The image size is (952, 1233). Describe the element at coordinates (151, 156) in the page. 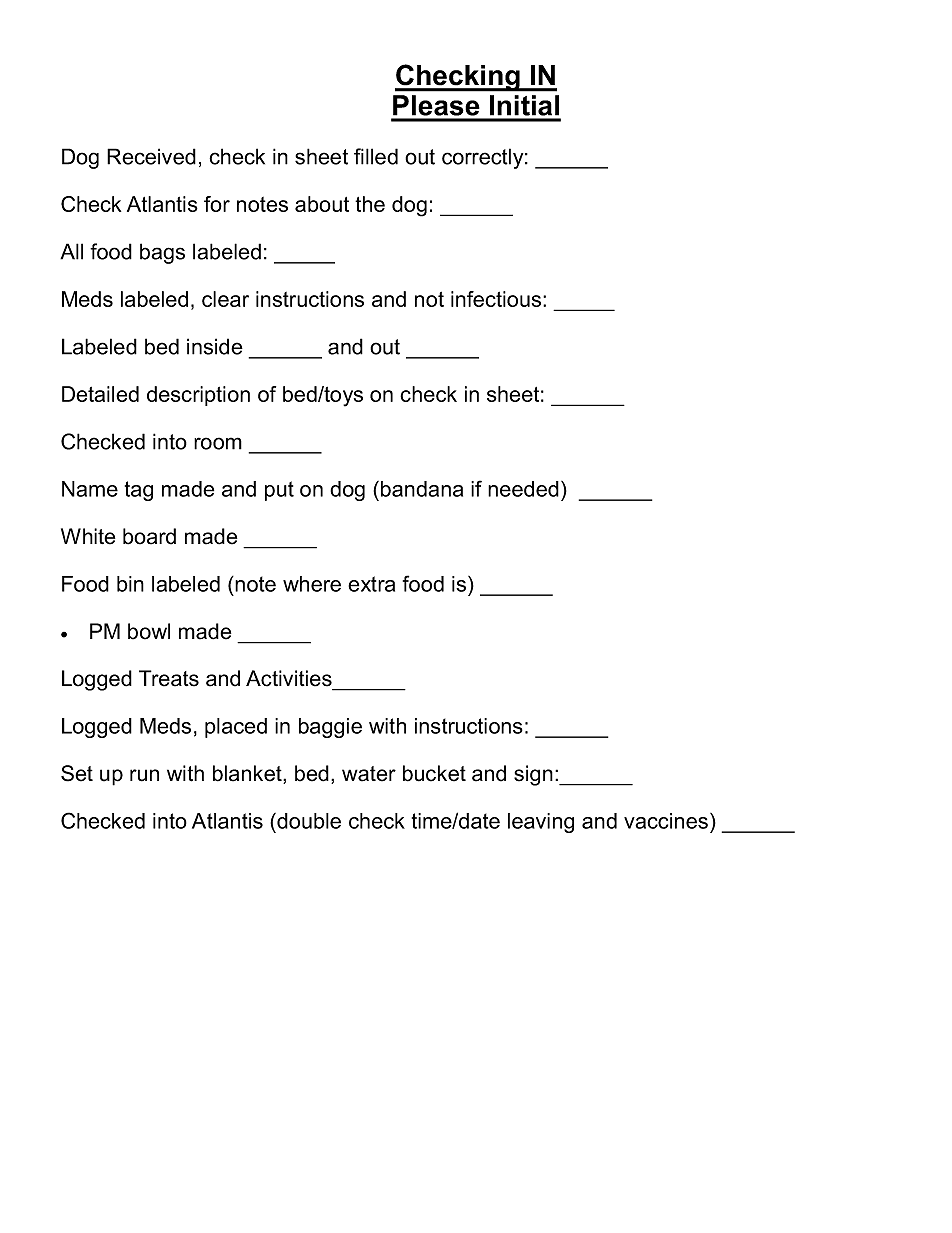

I see `Received` at that location.
